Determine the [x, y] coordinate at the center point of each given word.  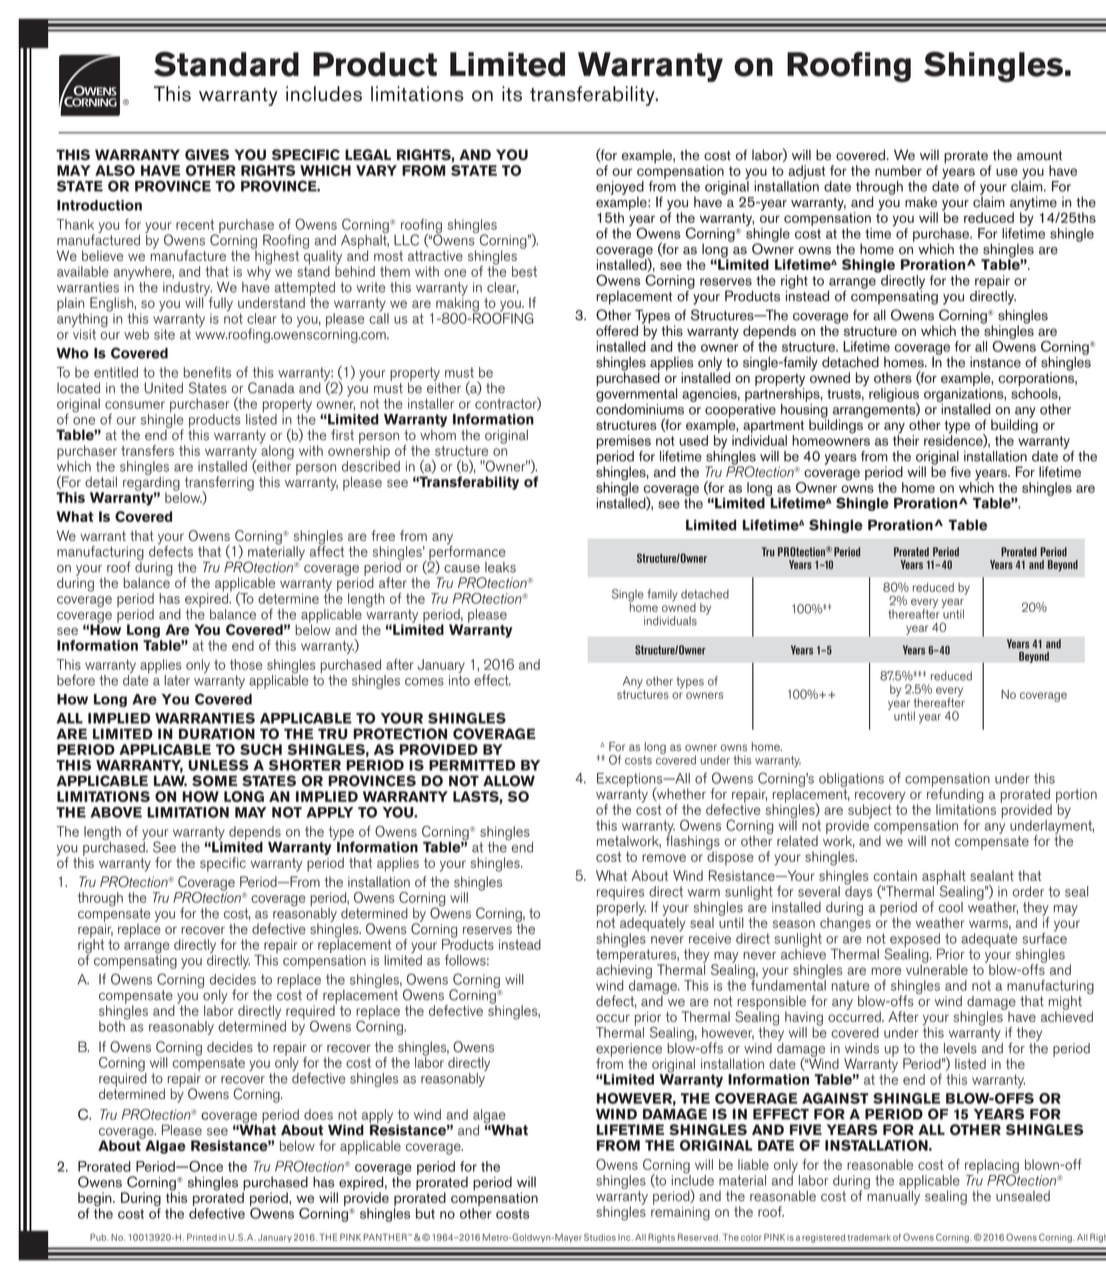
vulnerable [937, 968]
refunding [955, 795]
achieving [624, 971]
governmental [636, 395]
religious [894, 396]
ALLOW [509, 781]
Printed [202, 1237]
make [921, 202]
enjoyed [620, 189]
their [906, 439]
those [246, 664]
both [113, 1025]
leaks [500, 567]
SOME [214, 781]
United [163, 388]
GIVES [207, 155]
